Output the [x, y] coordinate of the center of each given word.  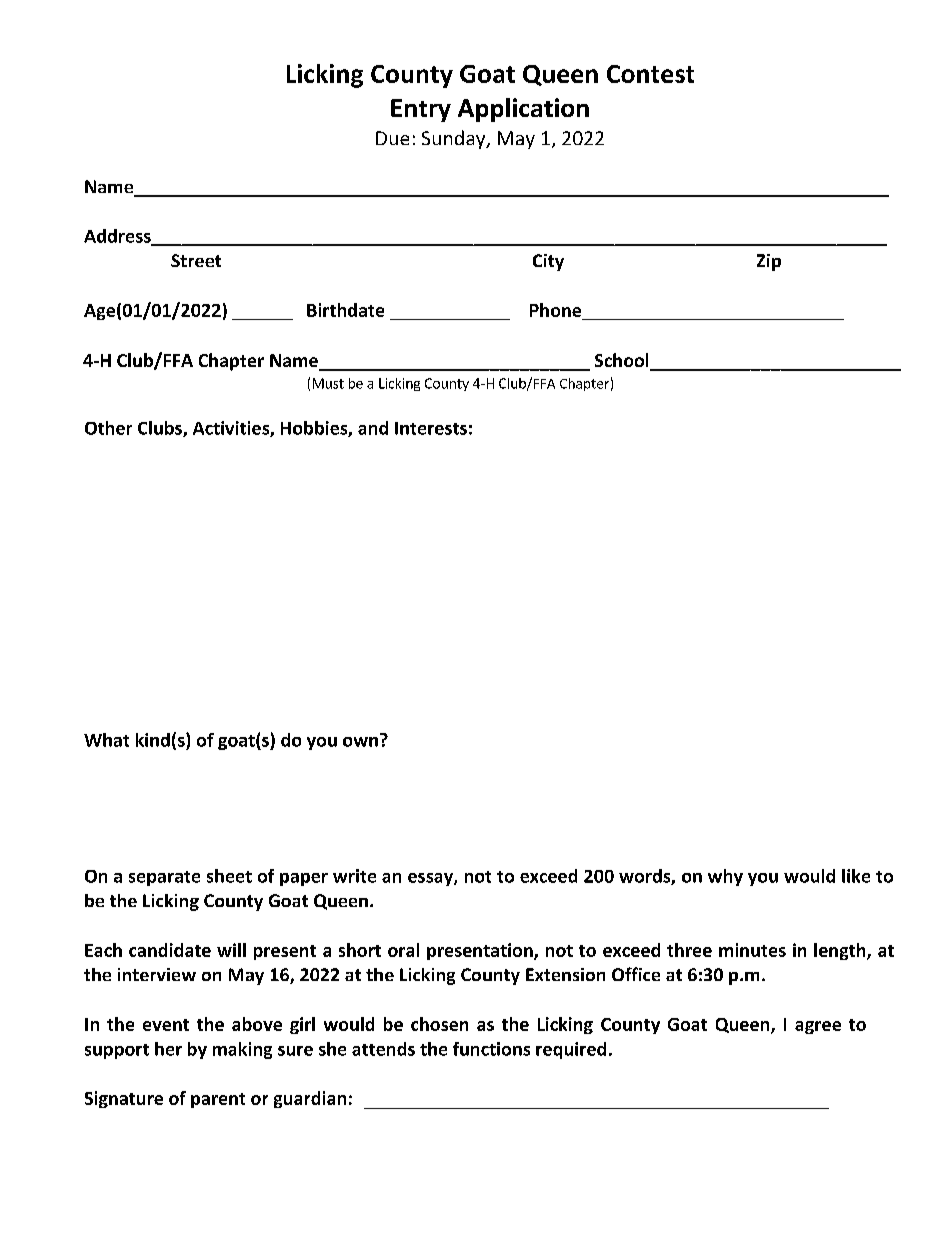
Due [392, 138]
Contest [650, 74]
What [106, 740]
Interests [431, 428]
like [856, 876]
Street [196, 260]
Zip [769, 262]
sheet [229, 876]
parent [218, 1100]
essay [431, 879]
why [725, 877]
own [360, 742]
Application [523, 110]
